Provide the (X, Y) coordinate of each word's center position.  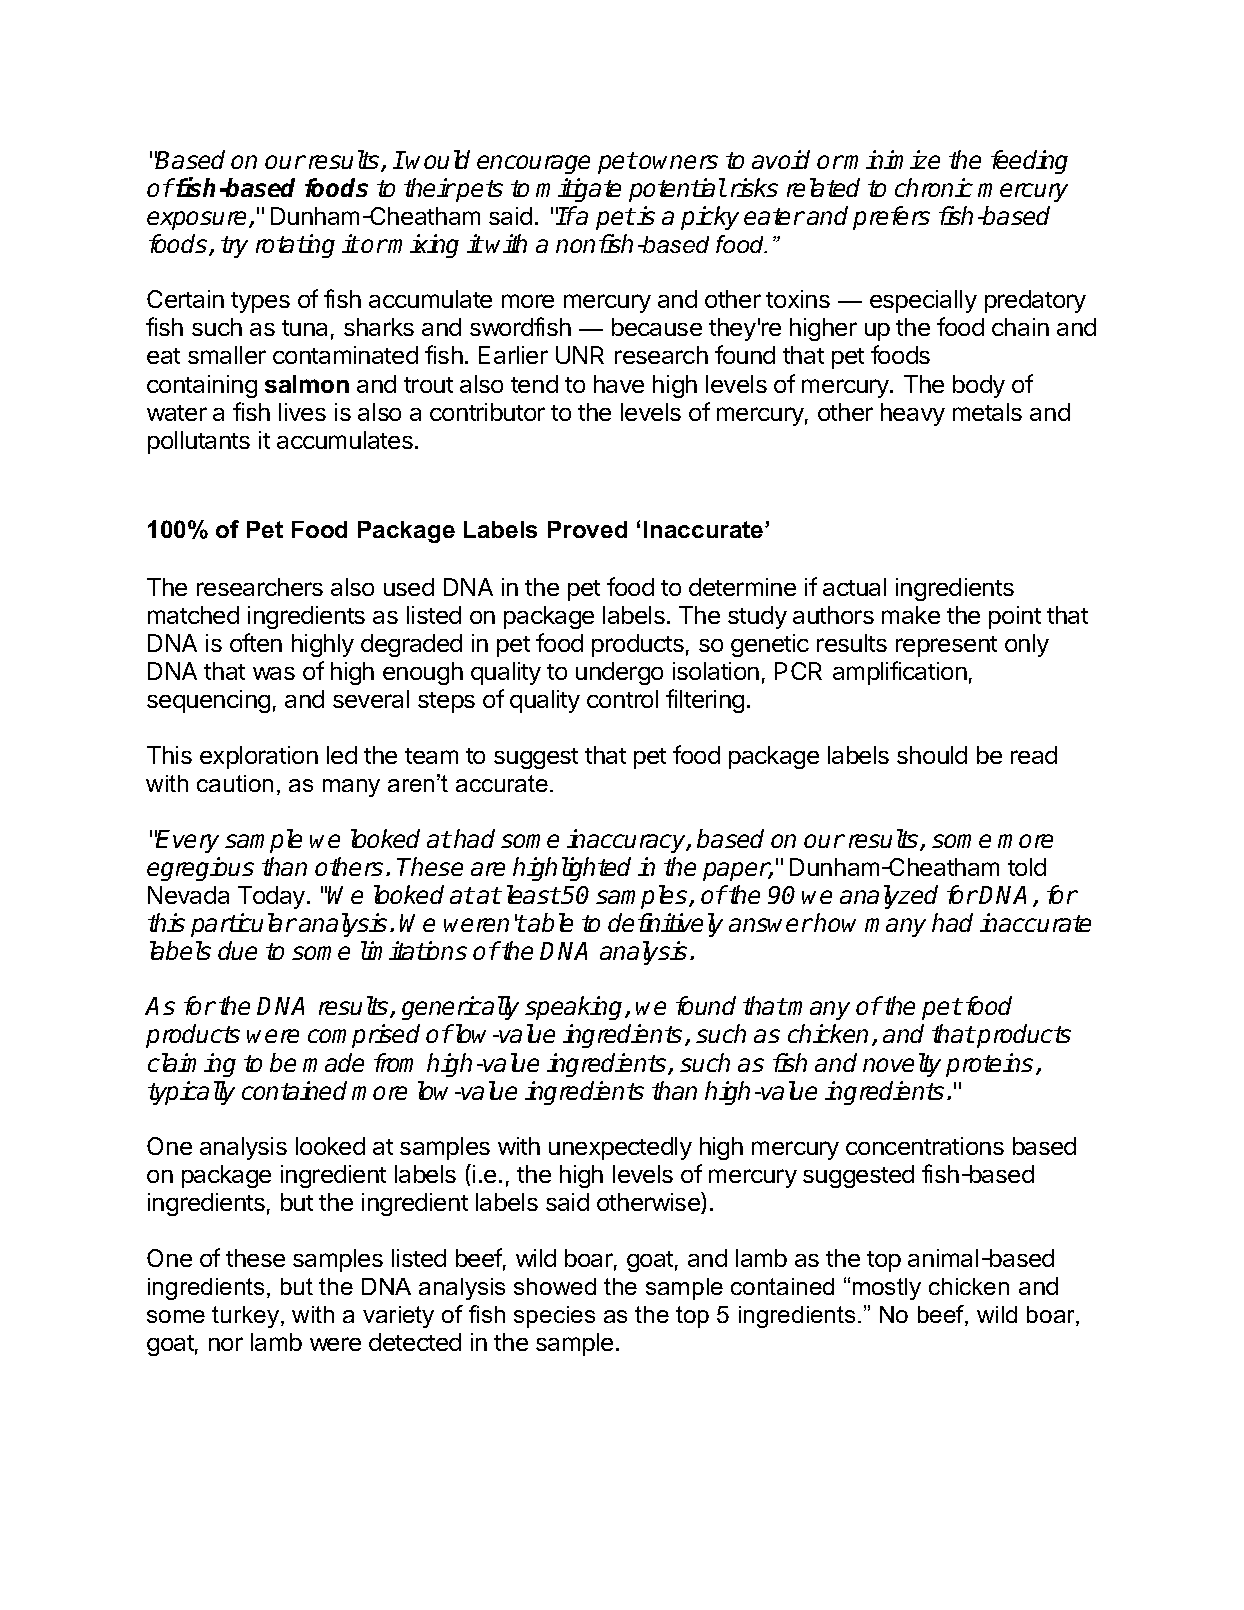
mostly (887, 1289)
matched (193, 615)
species (554, 1317)
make (911, 615)
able (550, 922)
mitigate (578, 190)
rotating (295, 246)
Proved (587, 529)
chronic (934, 187)
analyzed (889, 897)
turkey (247, 1317)
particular (244, 925)
